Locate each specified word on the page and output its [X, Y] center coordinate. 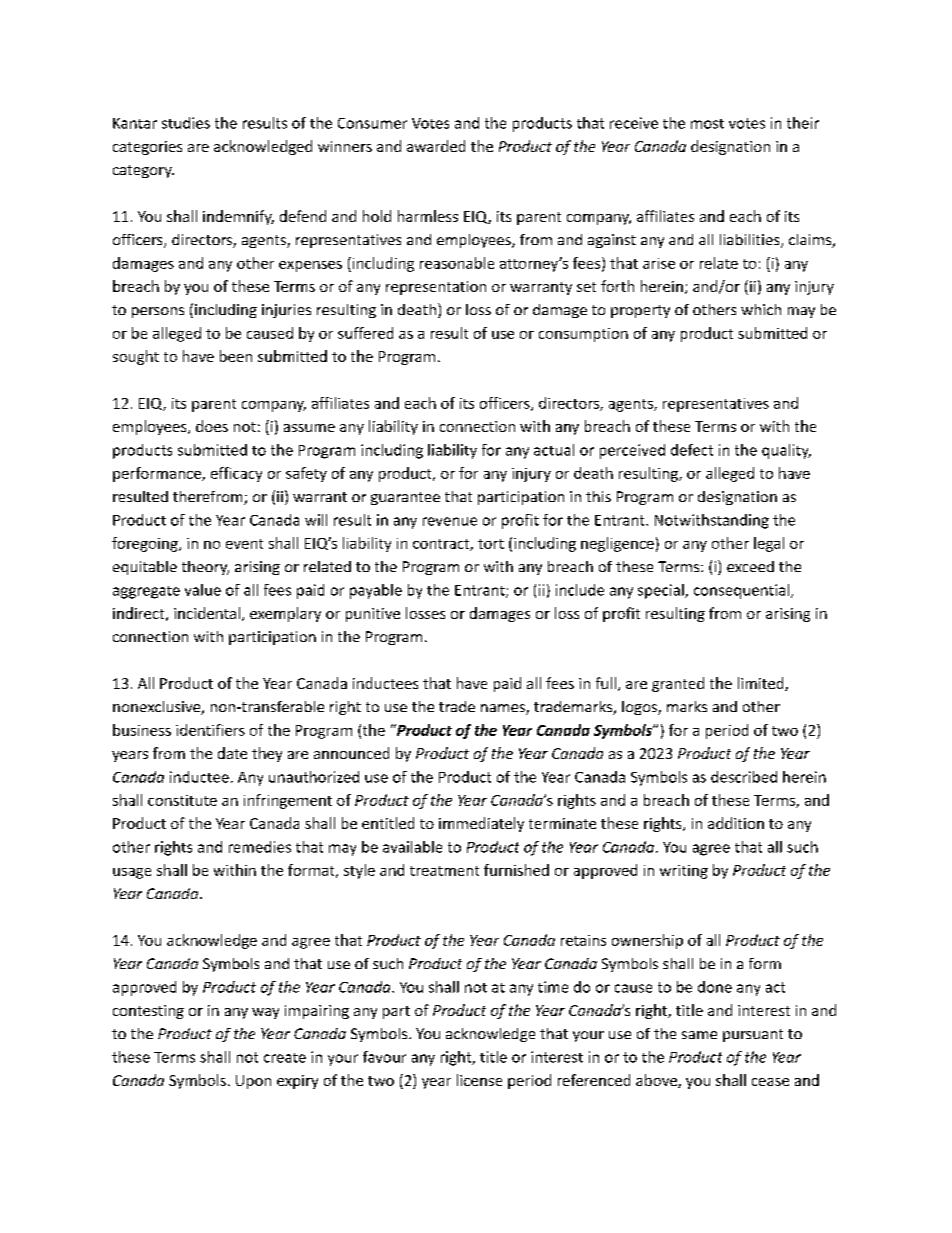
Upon [253, 1082]
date [232, 753]
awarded [436, 146]
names [504, 709]
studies [186, 123]
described [744, 777]
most [707, 124]
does [212, 426]
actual [554, 450]
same [699, 1035]
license [479, 1080]
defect [692, 450]
